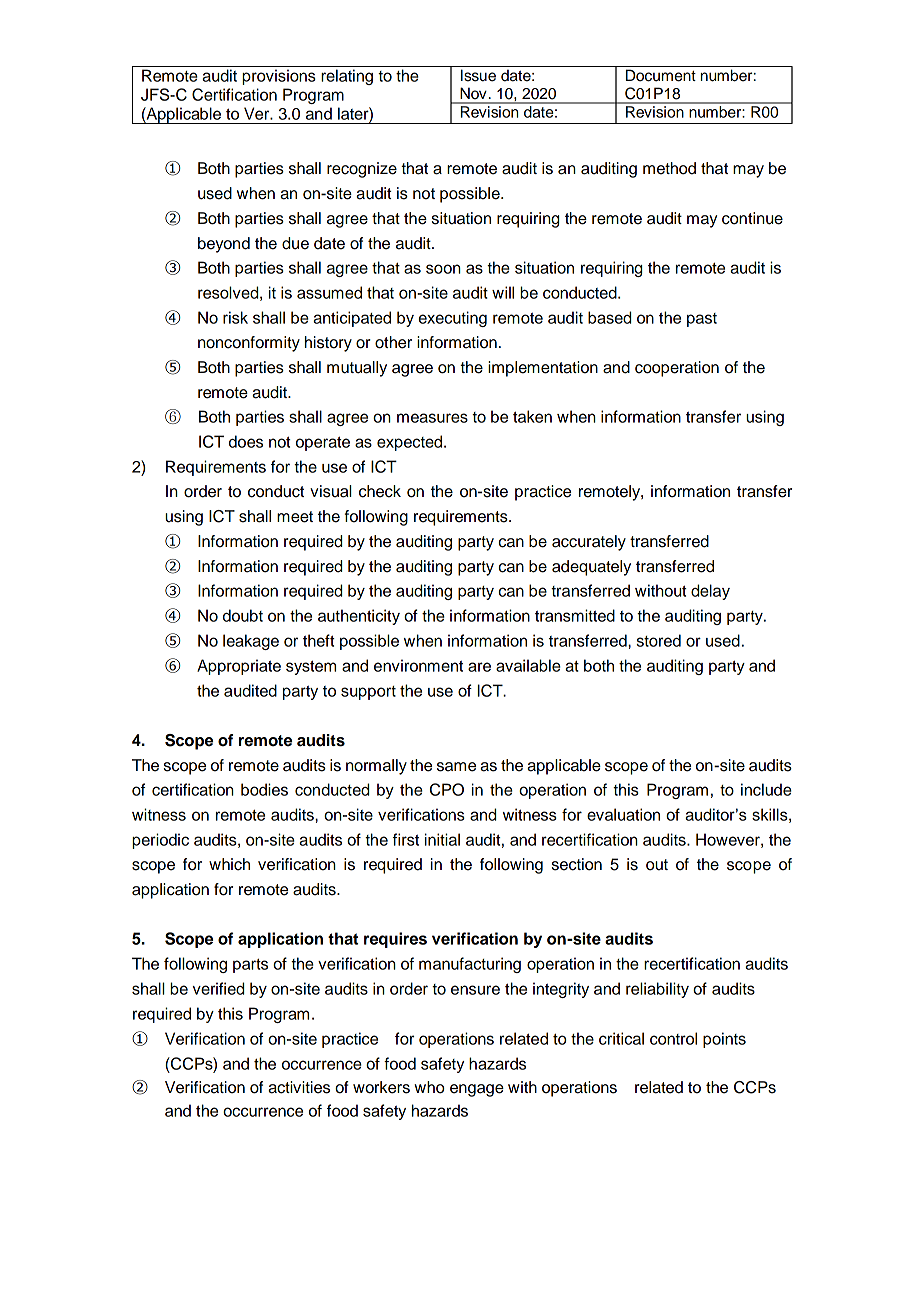  What do you see at coordinates (673, 1038) in the page?
I see `control` at bounding box center [673, 1038].
